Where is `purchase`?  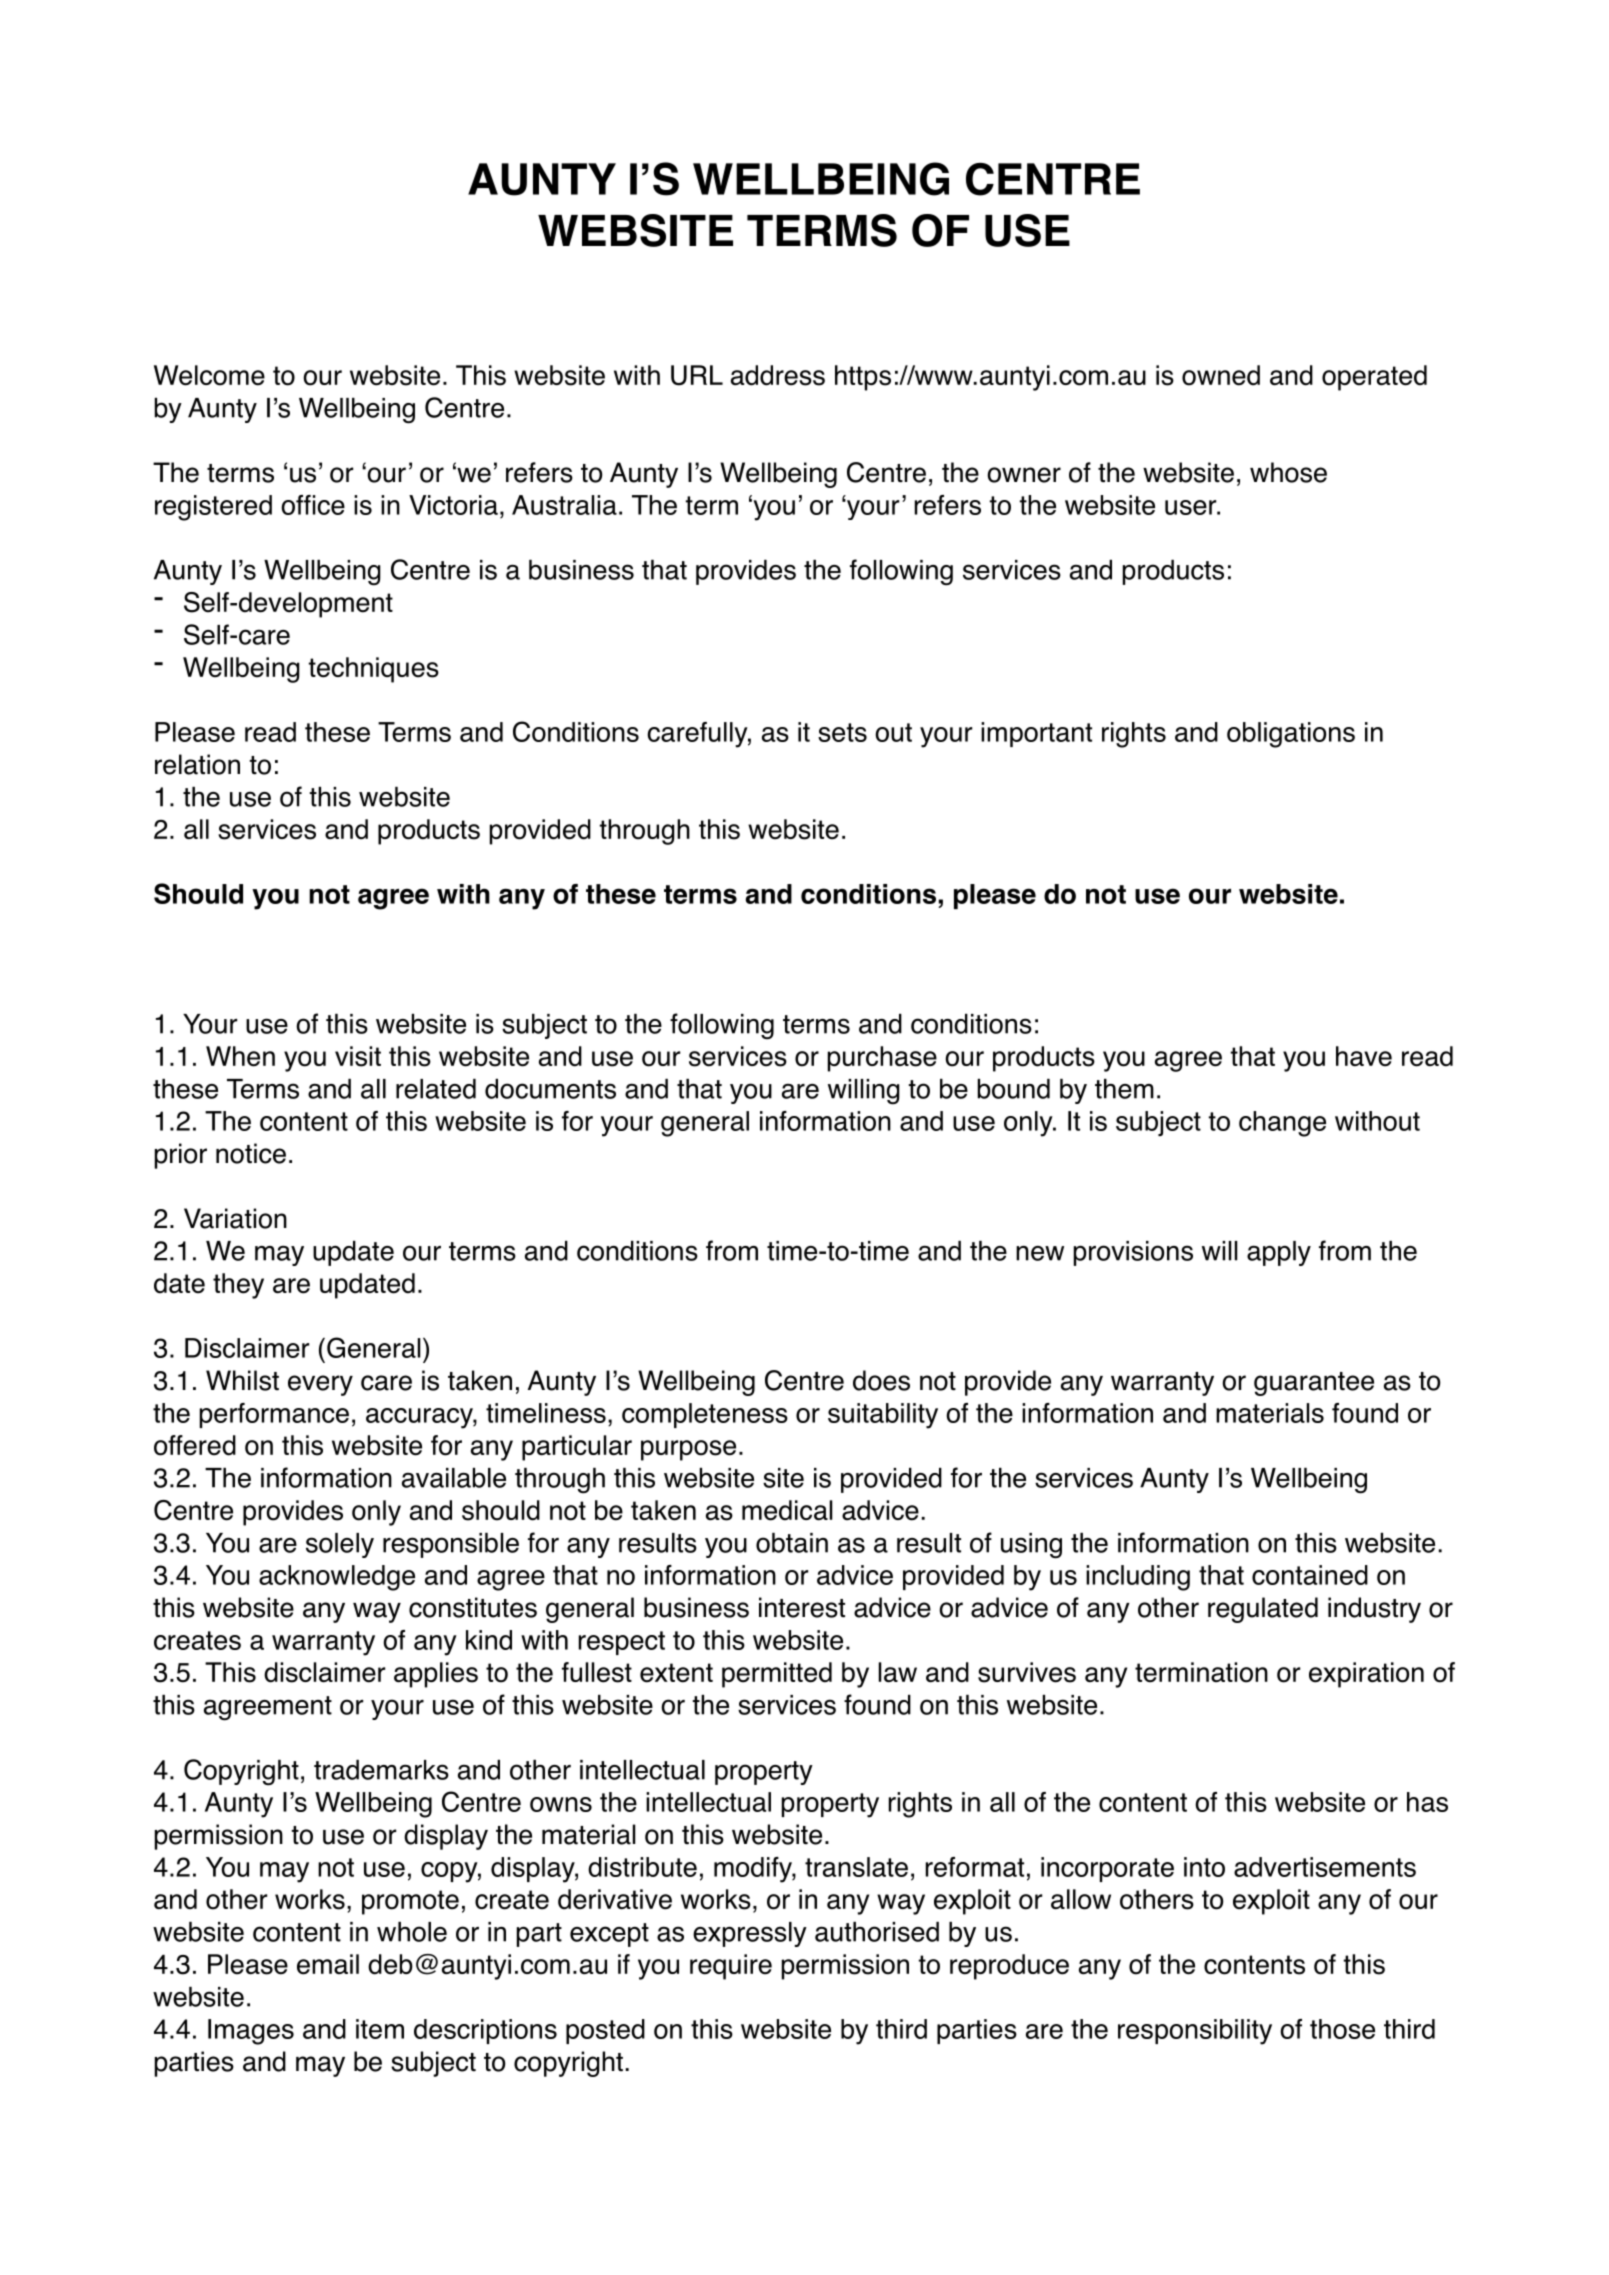
purchase is located at coordinates (882, 1059).
